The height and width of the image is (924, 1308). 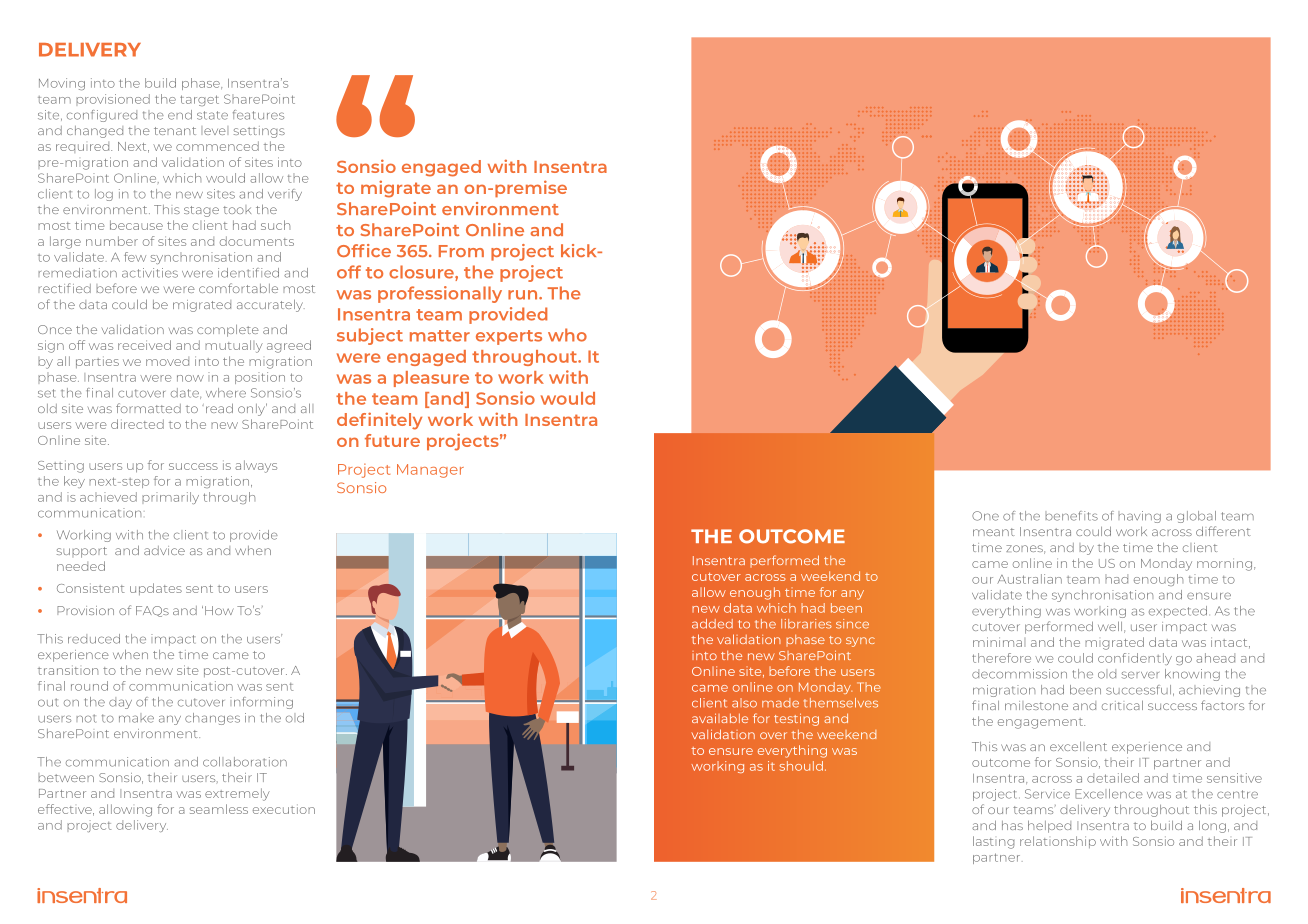 I want to click on mutually, so click(x=234, y=346).
